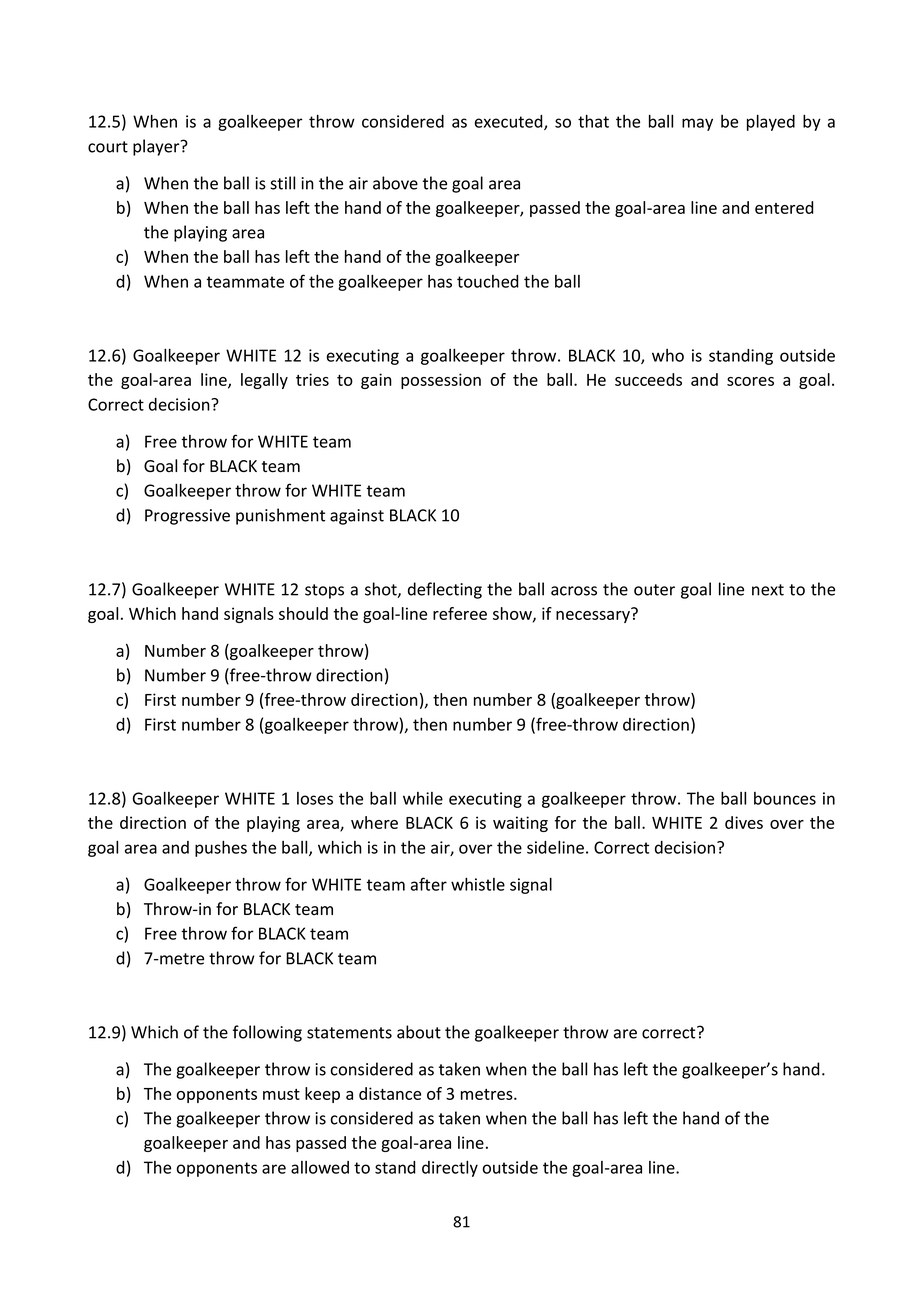 This screenshot has width=924, height=1308. I want to click on must, so click(281, 1094).
